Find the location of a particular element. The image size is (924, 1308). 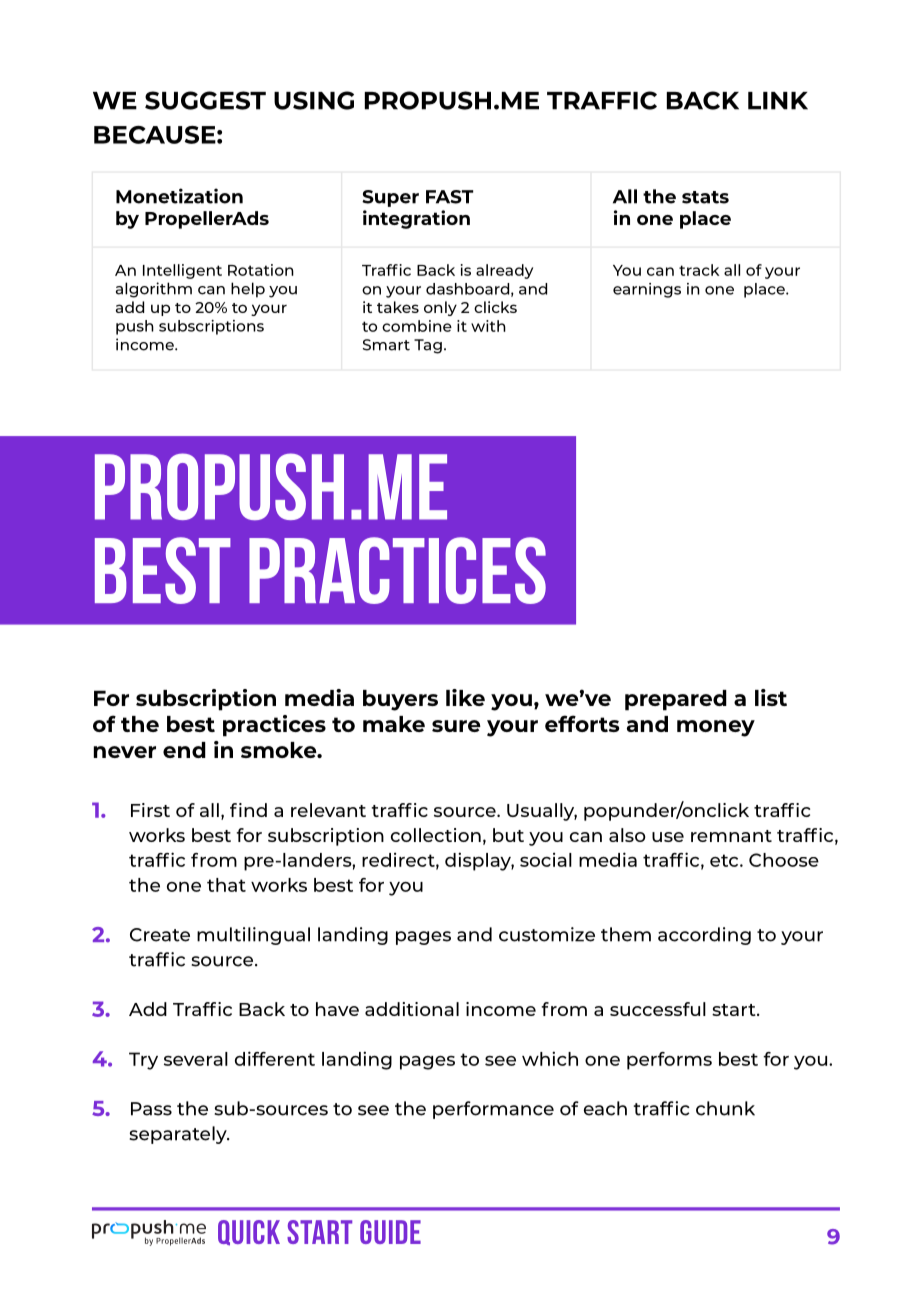

prepared is located at coordinates (676, 700).
